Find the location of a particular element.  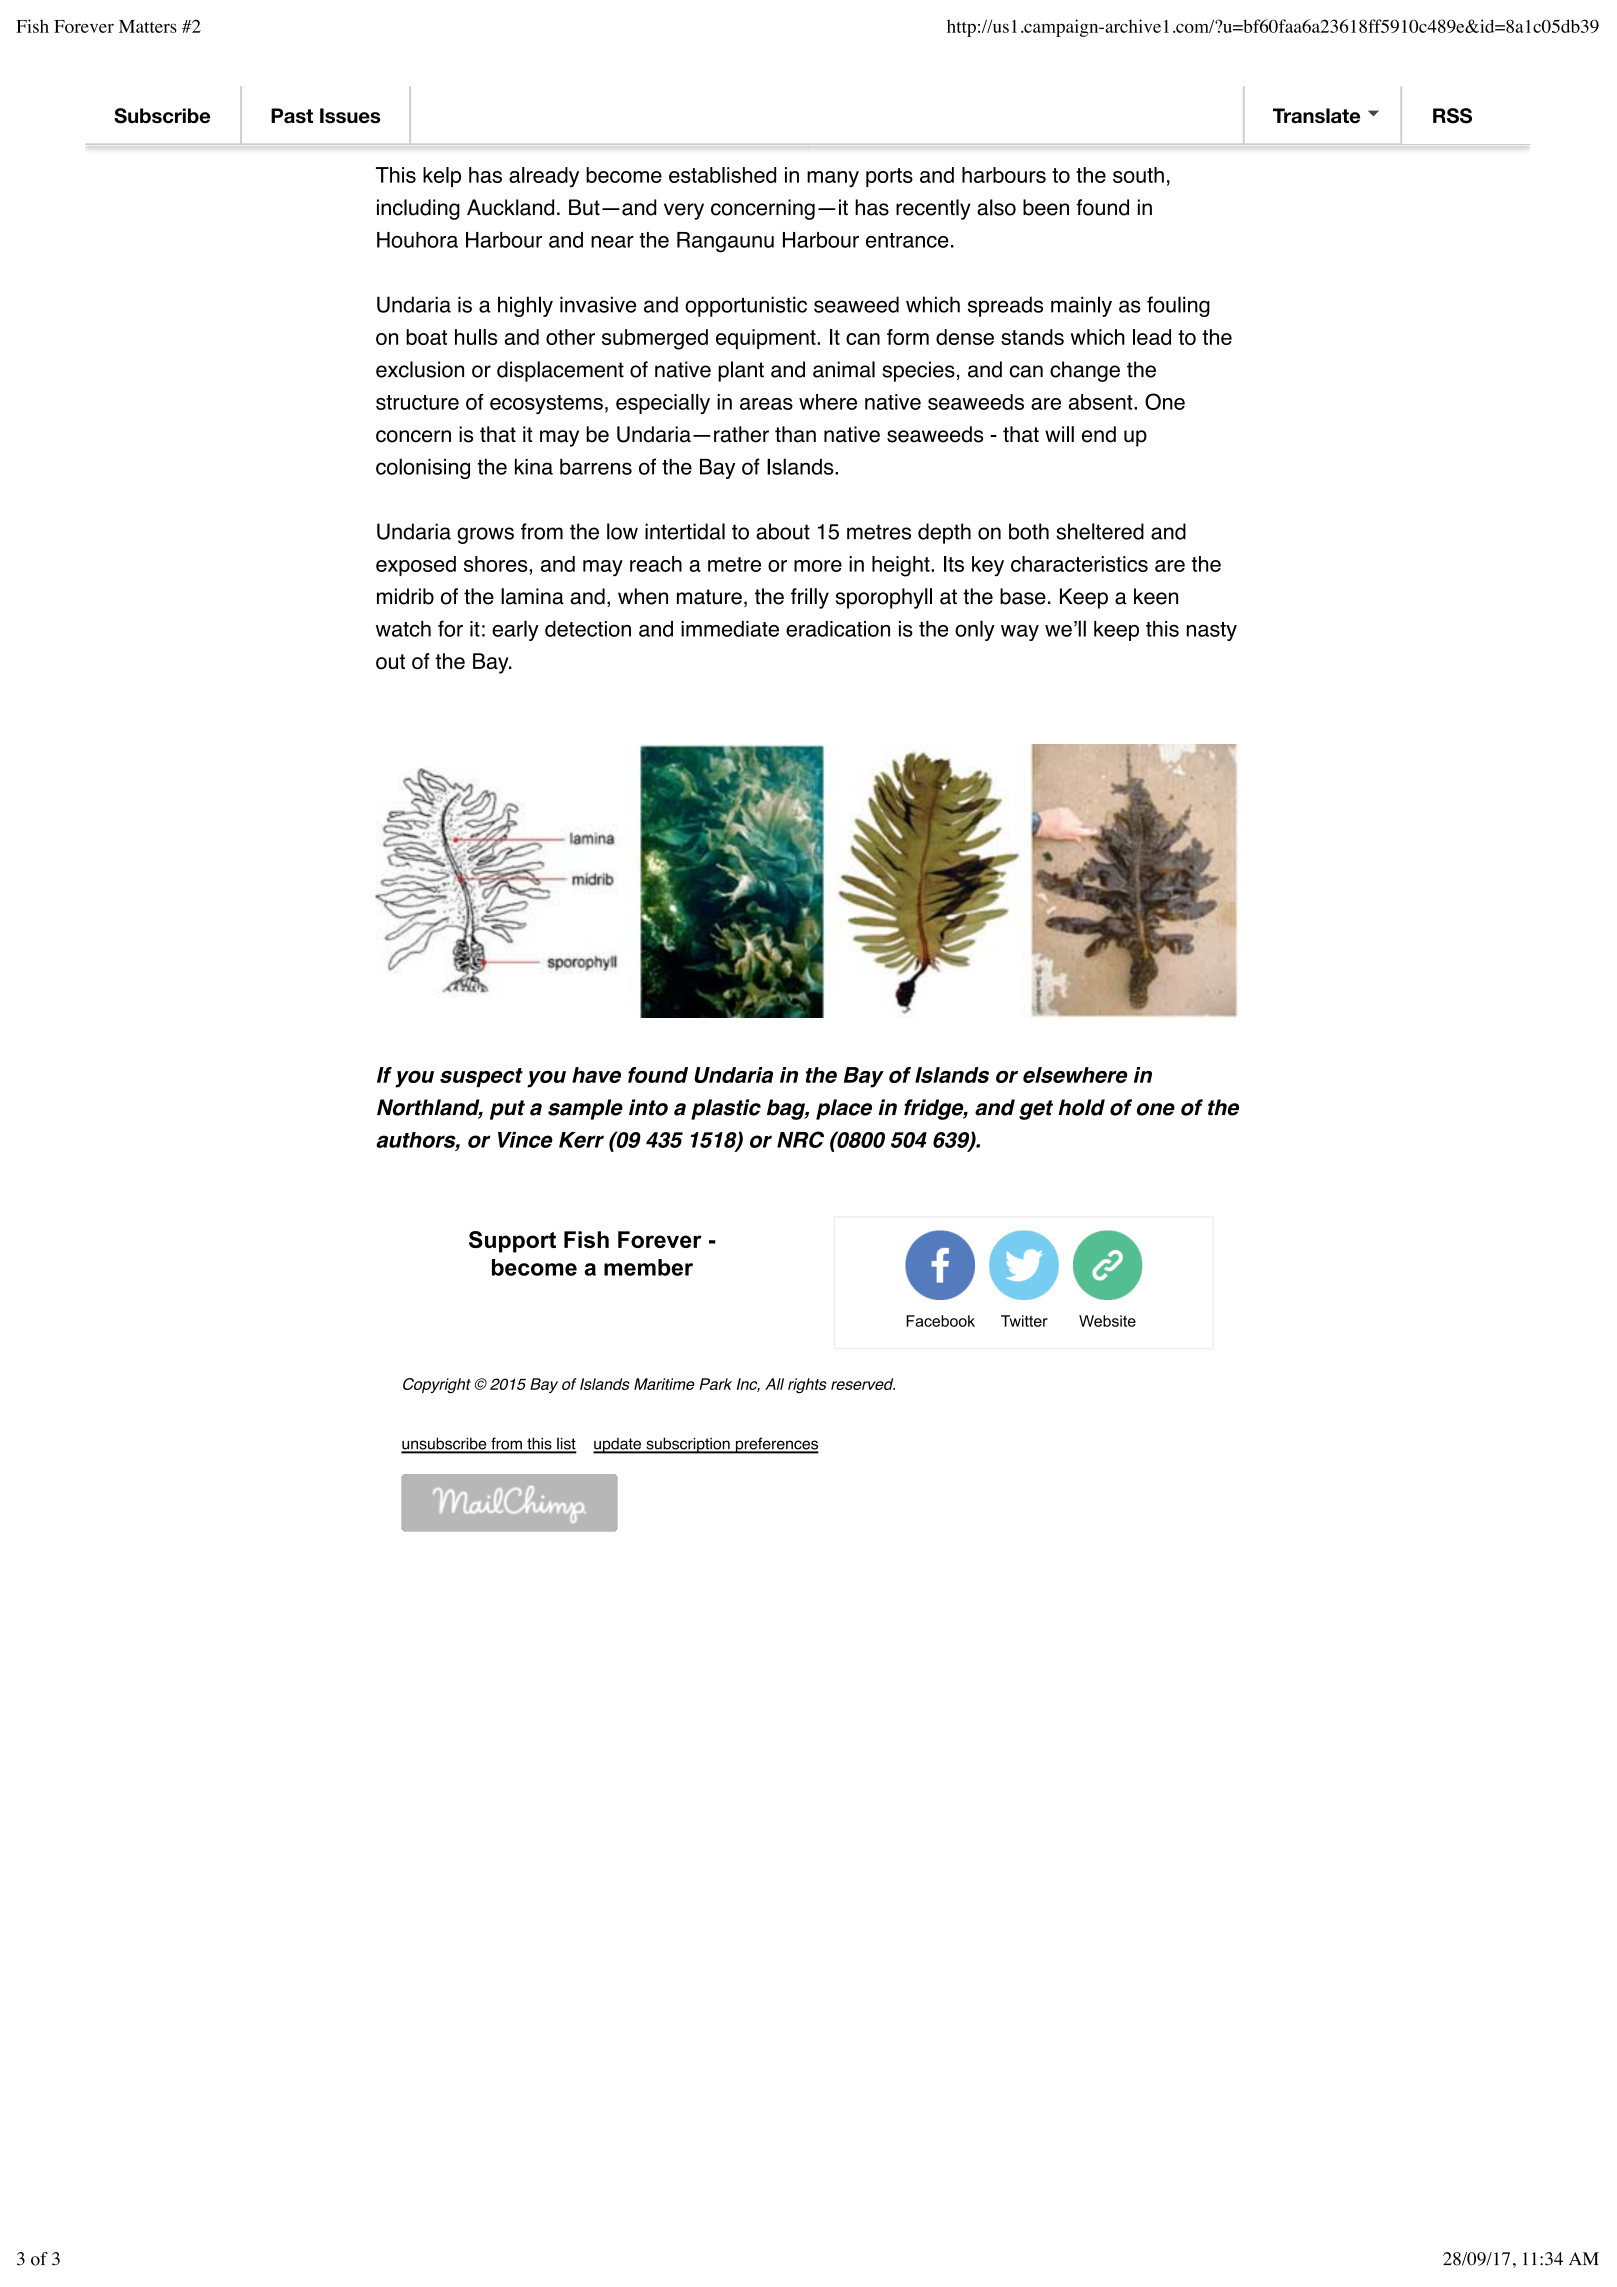

Past is located at coordinates (292, 115).
